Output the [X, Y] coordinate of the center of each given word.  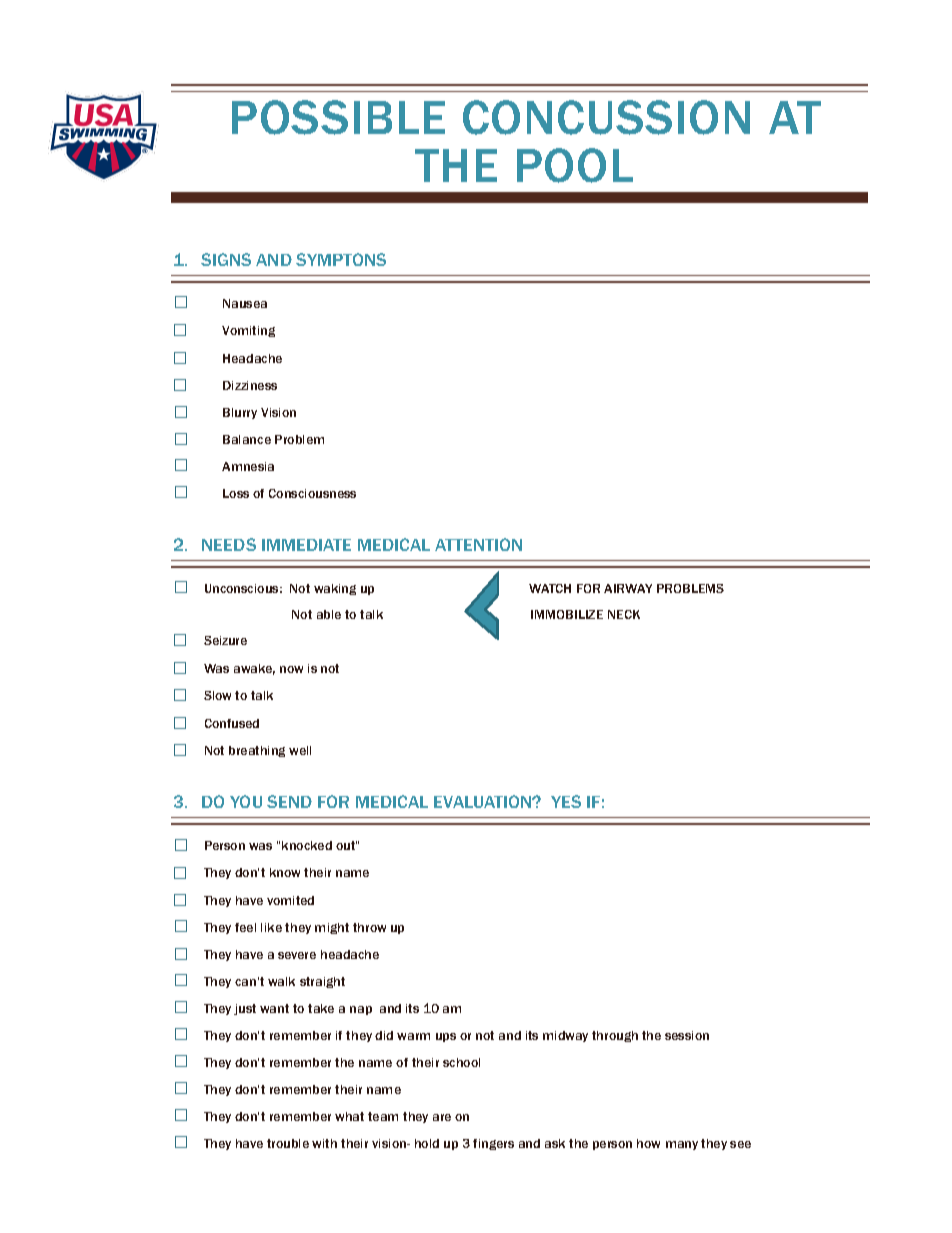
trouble [288, 1143]
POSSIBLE [338, 117]
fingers [493, 1144]
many [682, 1145]
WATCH [550, 588]
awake [254, 669]
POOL [575, 165]
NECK [624, 614]
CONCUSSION [606, 117]
